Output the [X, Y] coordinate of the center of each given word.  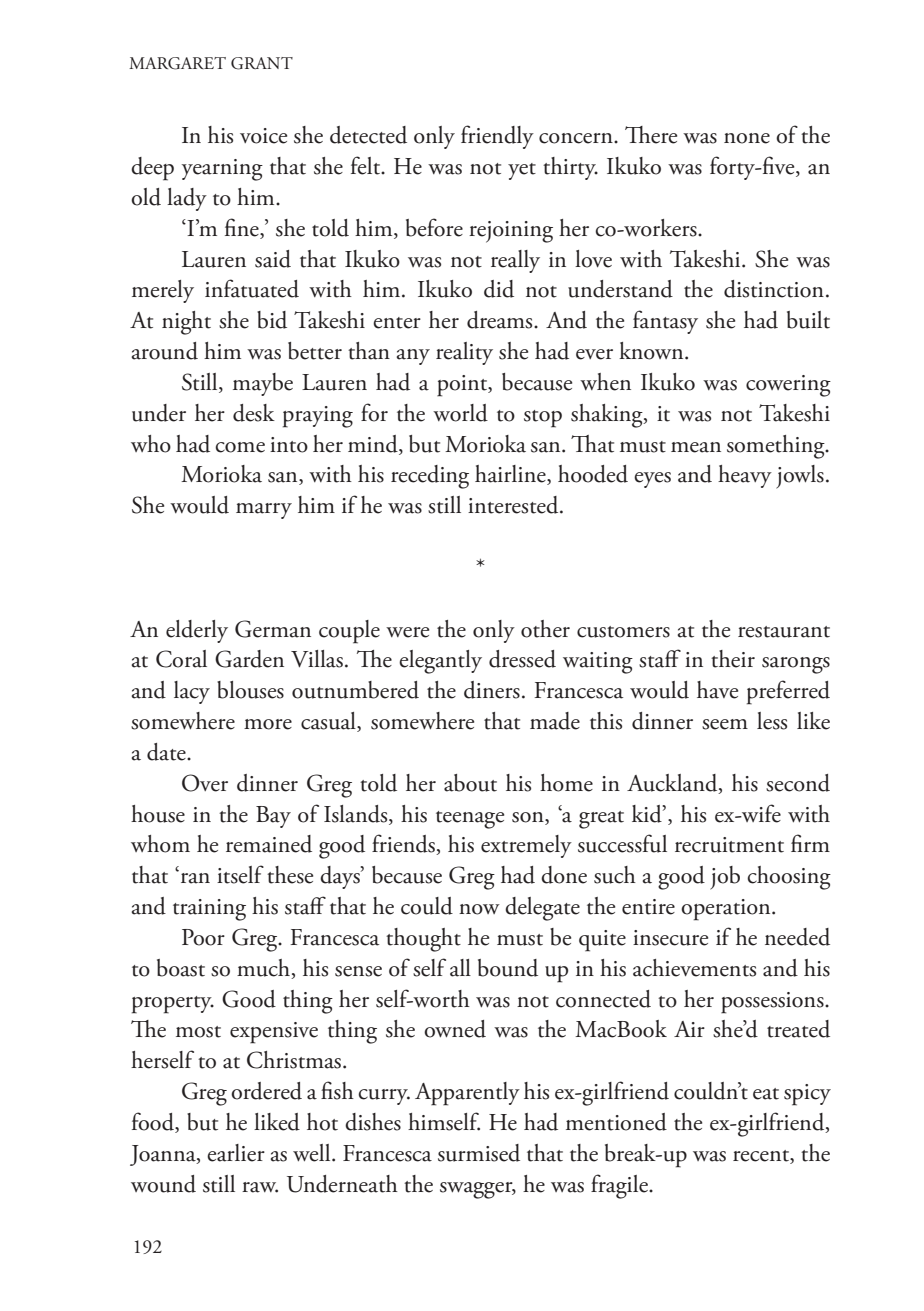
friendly [497, 137]
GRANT [262, 63]
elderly [197, 631]
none [747, 138]
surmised [479, 1153]
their [733, 659]
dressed [522, 659]
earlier [236, 1153]
